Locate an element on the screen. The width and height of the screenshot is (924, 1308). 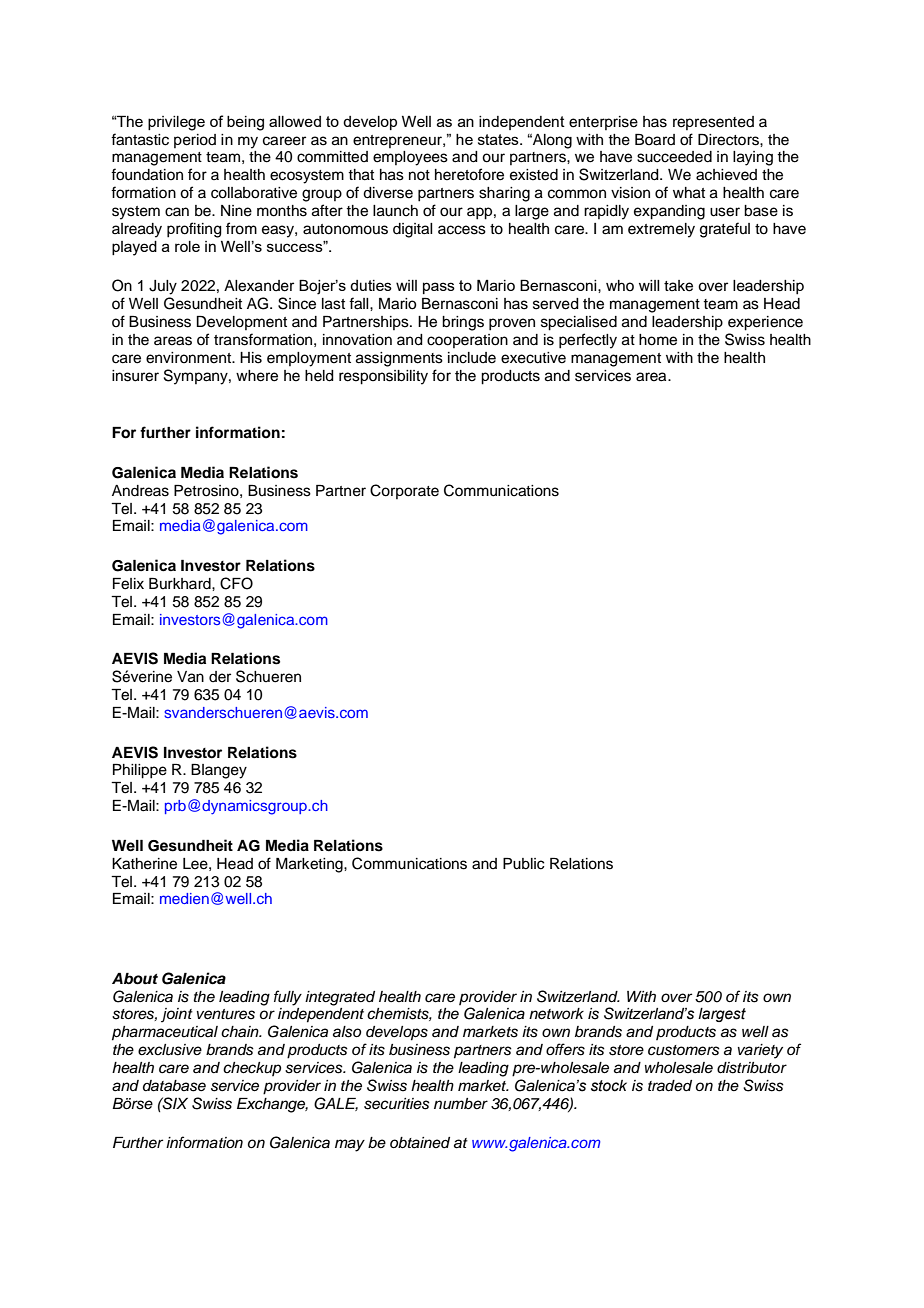
perfectly is located at coordinates (588, 341).
